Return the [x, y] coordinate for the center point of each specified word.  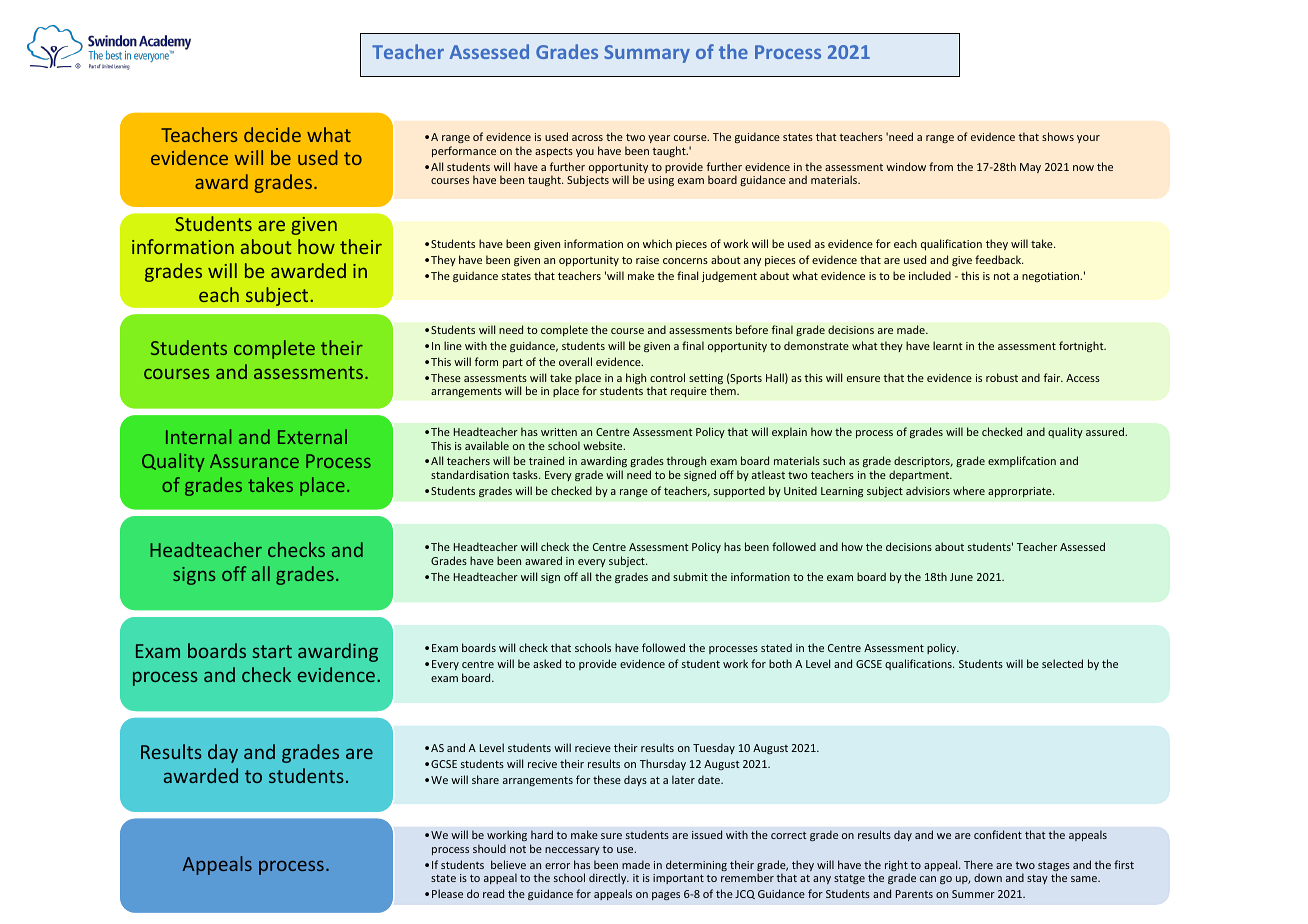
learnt [948, 345]
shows [1058, 136]
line [453, 345]
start [272, 651]
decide [272, 134]
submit [690, 576]
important [678, 879]
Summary [647, 54]
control [667, 377]
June [961, 577]
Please [447, 893]
